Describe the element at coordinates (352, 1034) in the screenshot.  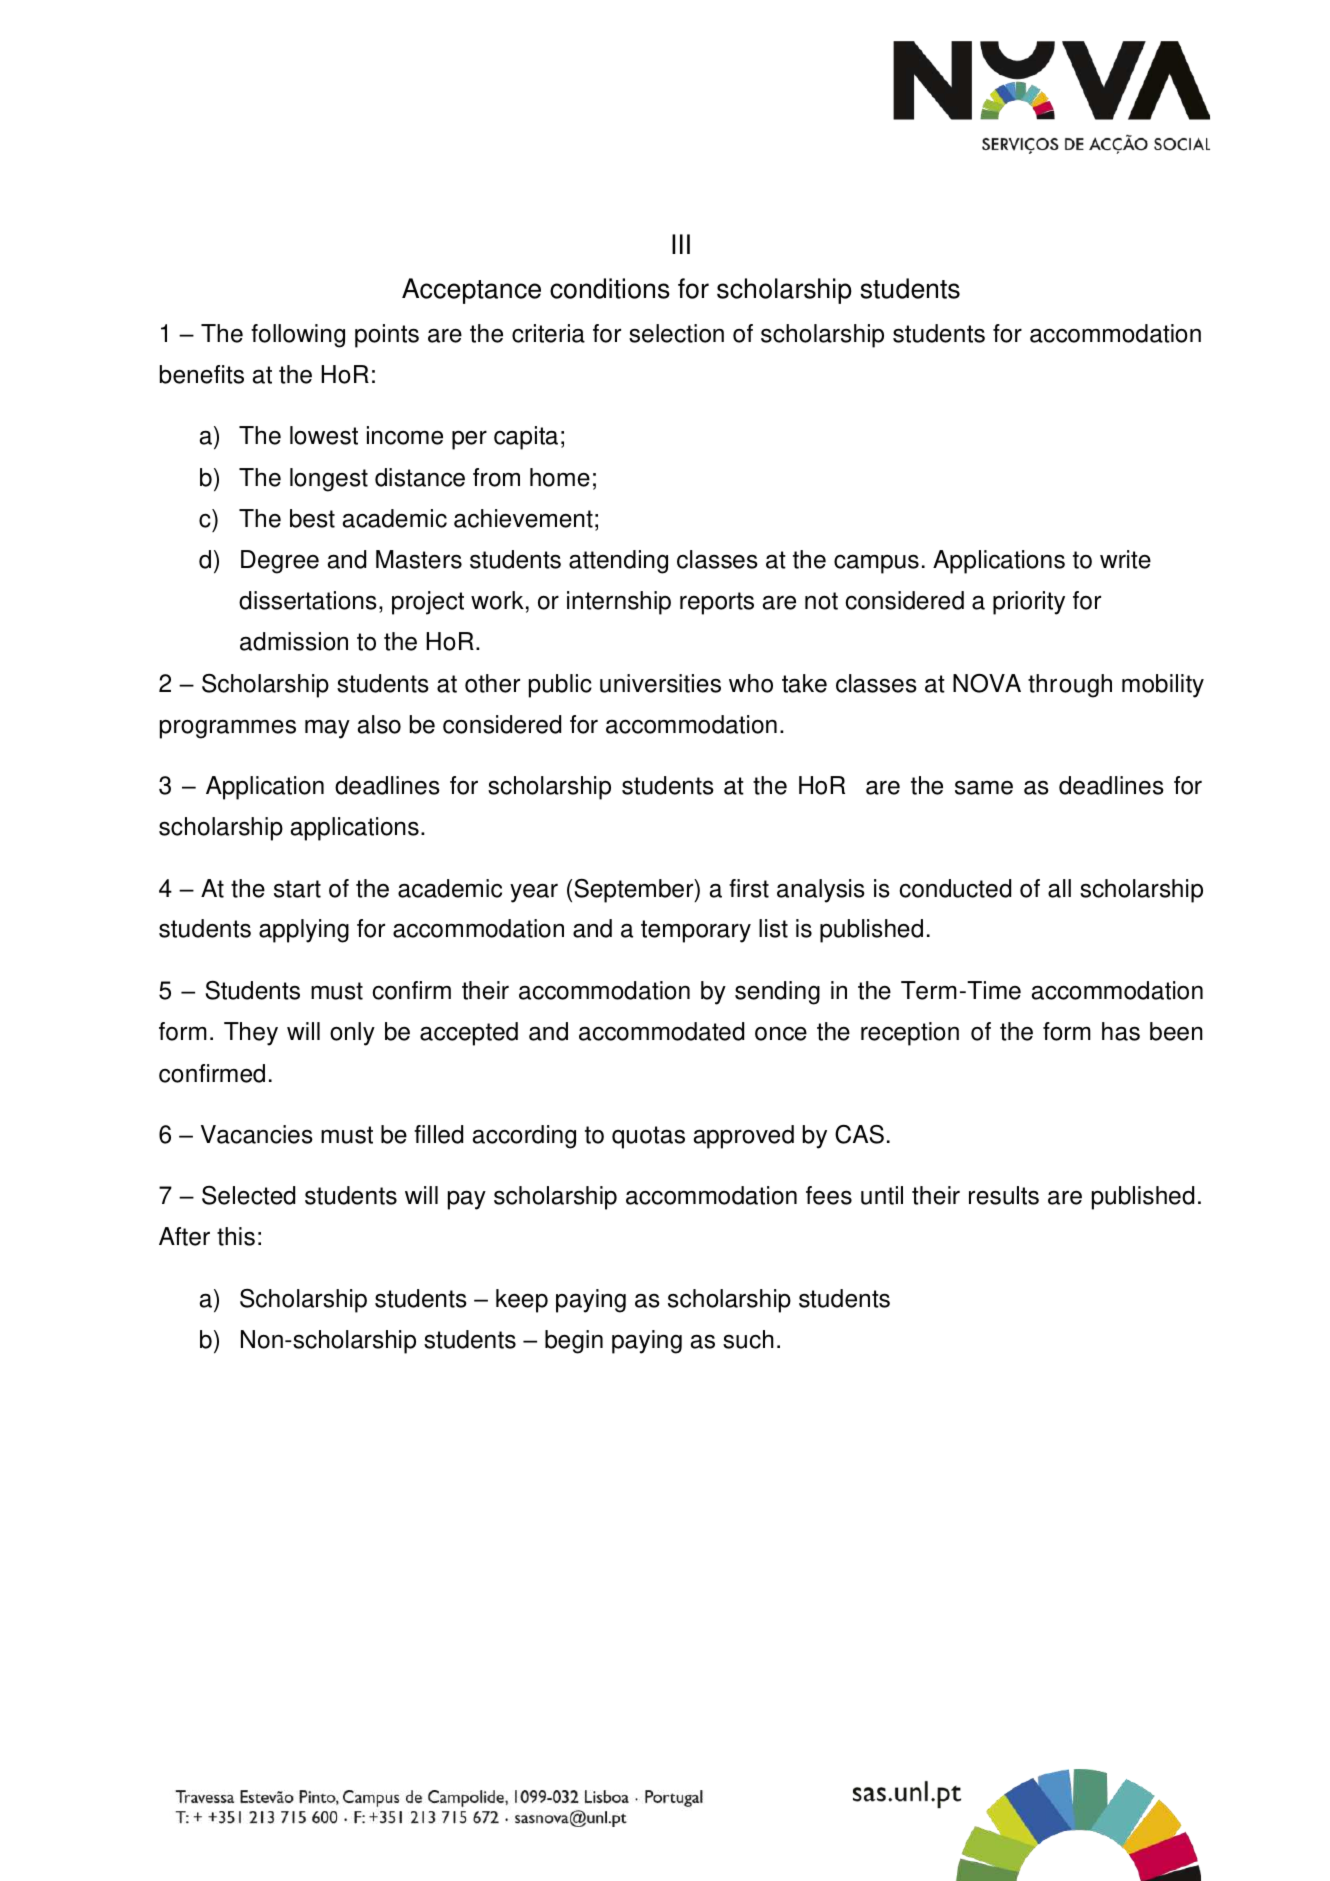
I see `only` at that location.
